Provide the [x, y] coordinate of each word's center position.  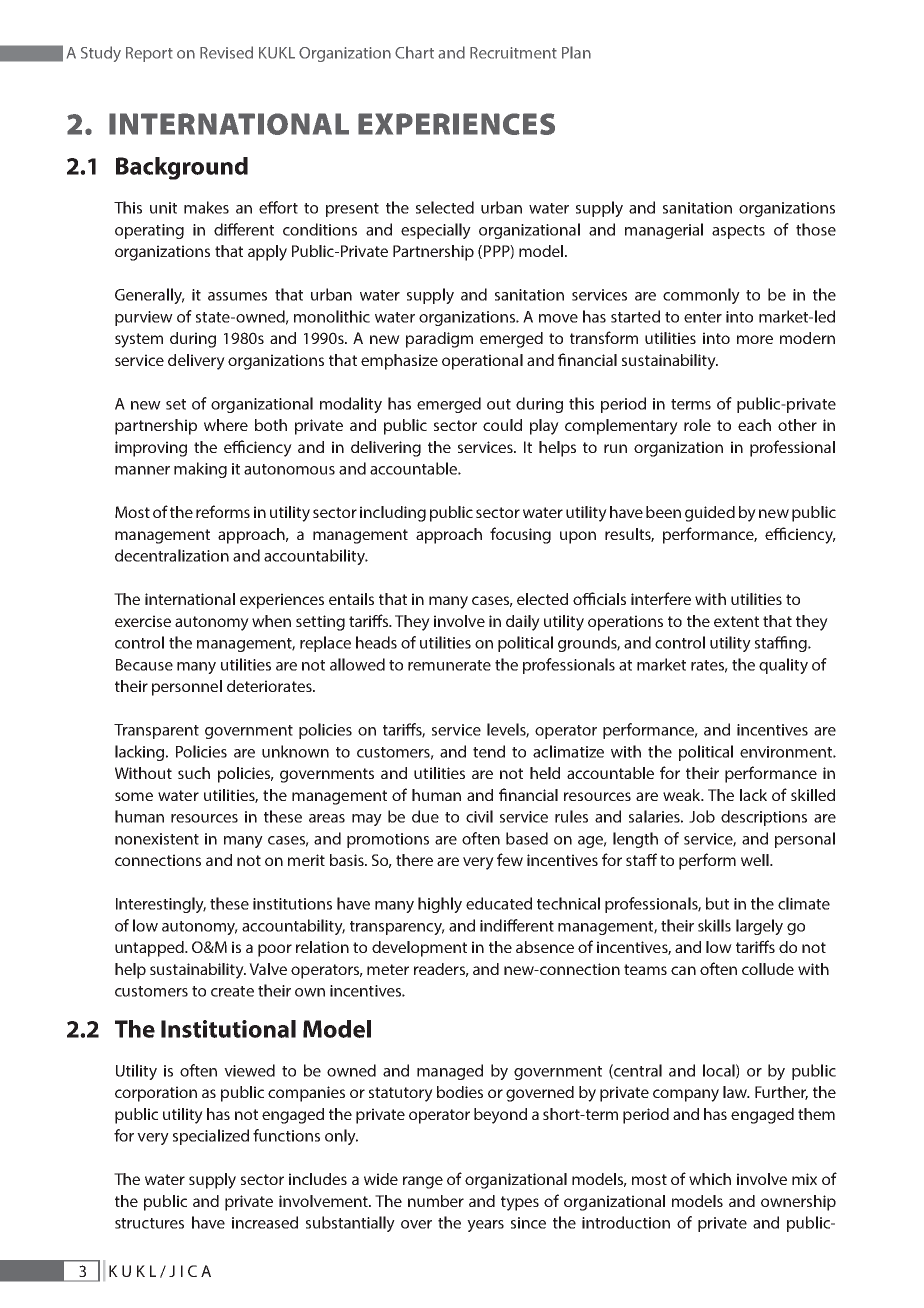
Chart [414, 52]
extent [736, 621]
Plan [576, 52]
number [436, 1201]
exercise [143, 621]
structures [149, 1223]
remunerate [449, 665]
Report [149, 54]
